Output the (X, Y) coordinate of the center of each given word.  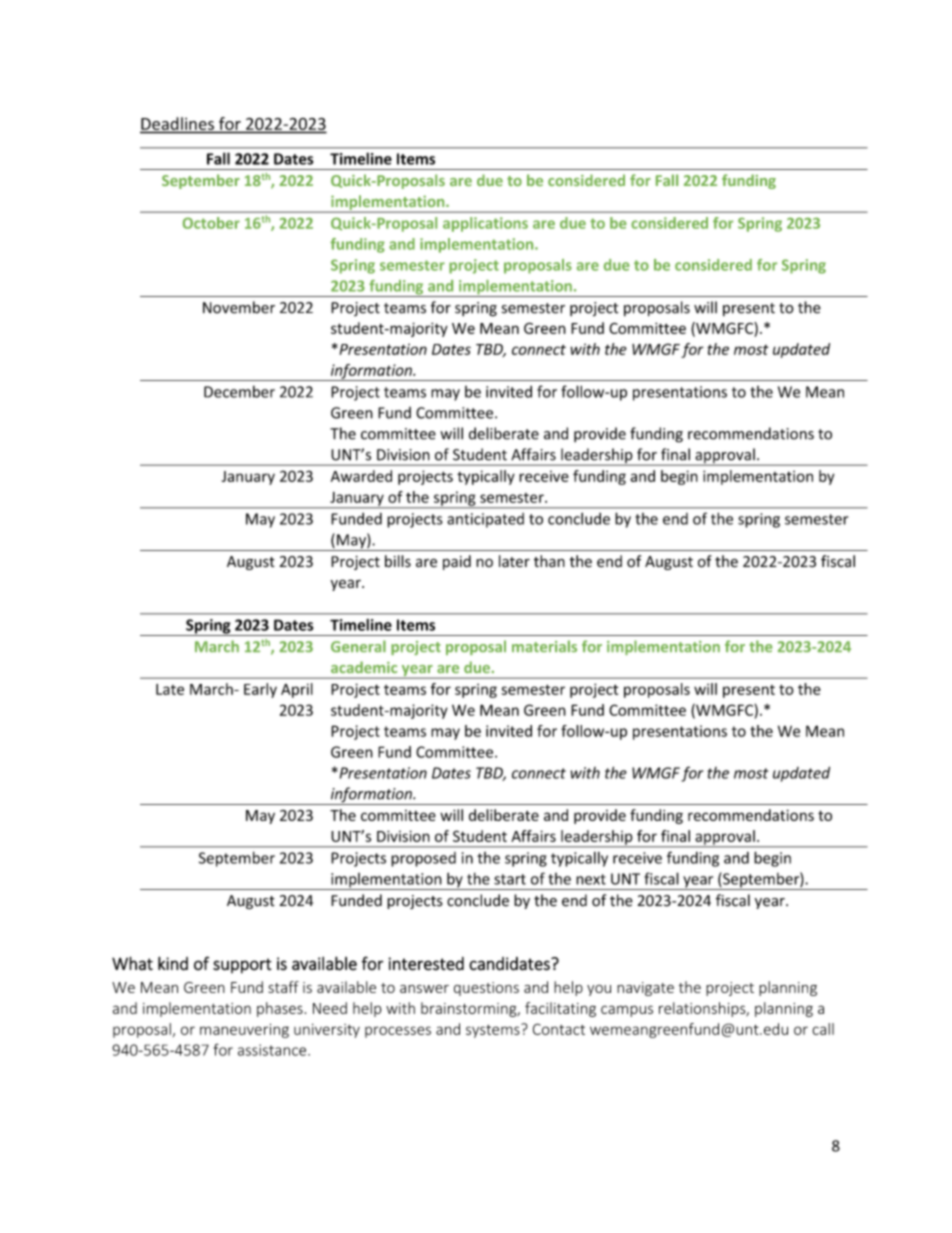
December (239, 391)
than (549, 561)
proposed (423, 859)
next (591, 879)
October (211, 223)
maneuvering (244, 1030)
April (297, 690)
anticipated (485, 520)
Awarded (361, 476)
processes (398, 1032)
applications (485, 224)
